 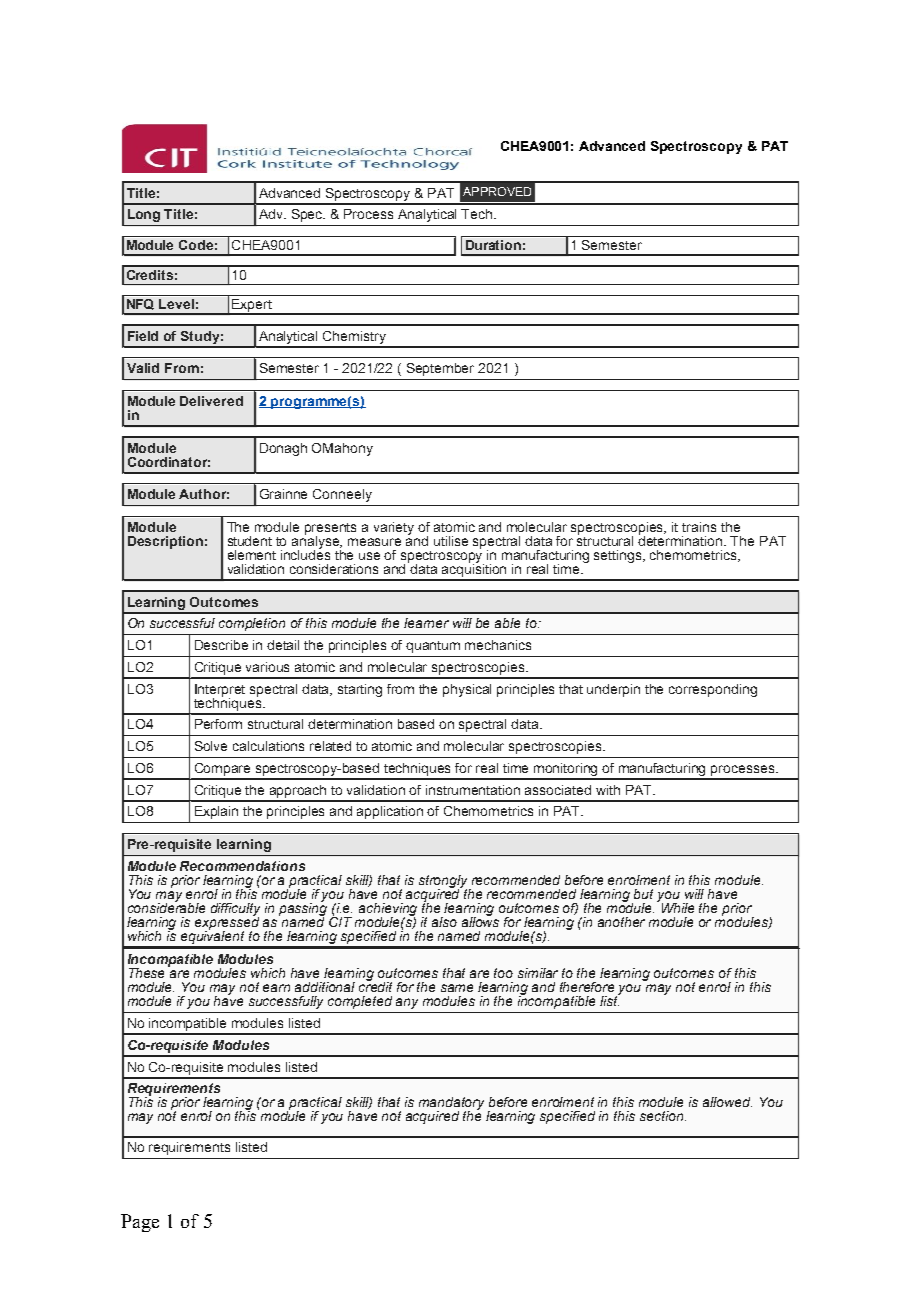 What do you see at coordinates (451, 1105) in the screenshot?
I see `mandatory` at bounding box center [451, 1105].
